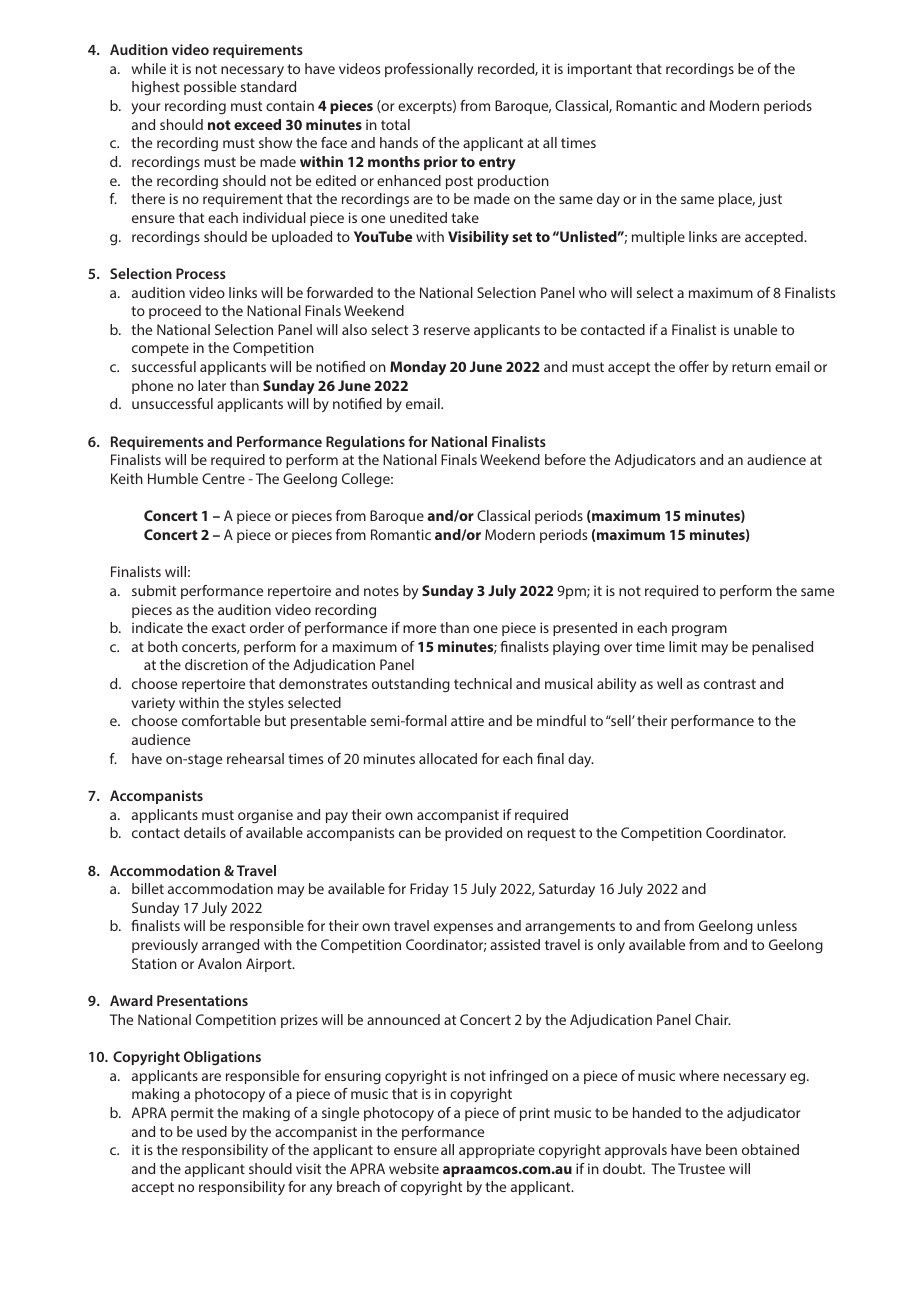 The height and width of the screenshot is (1308, 924). Describe the element at coordinates (210, 88) in the screenshot. I see `possible` at that location.
